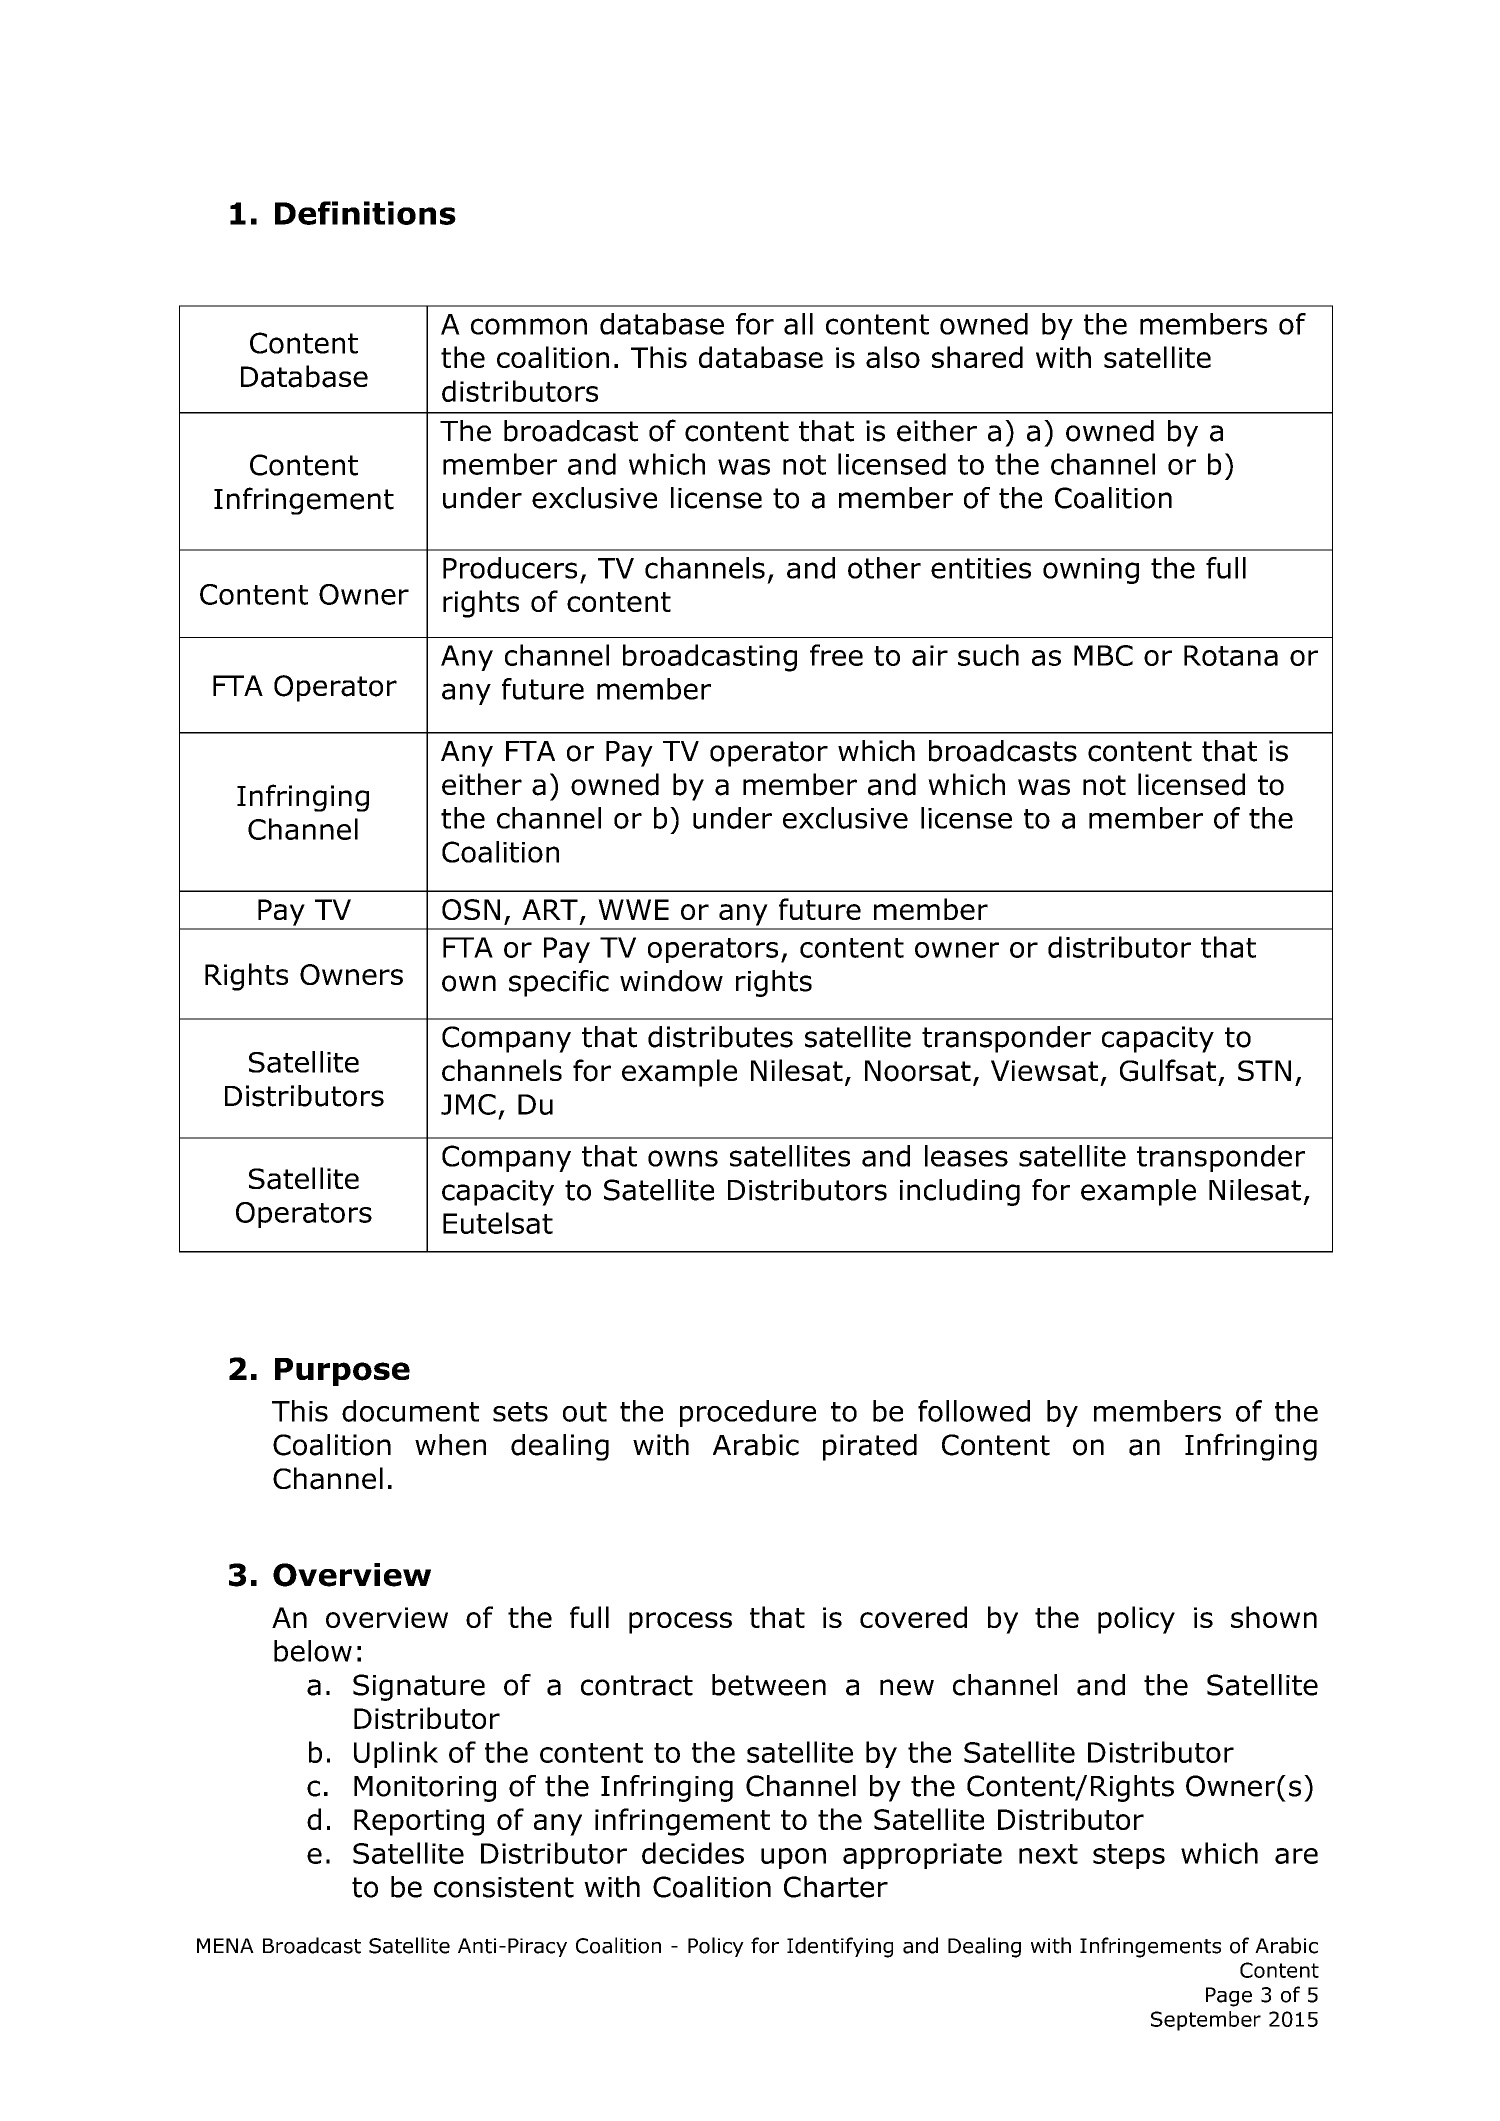 This document has height=2121, width=1500. Describe the element at coordinates (559, 983) in the document. I see `specific` at that location.
